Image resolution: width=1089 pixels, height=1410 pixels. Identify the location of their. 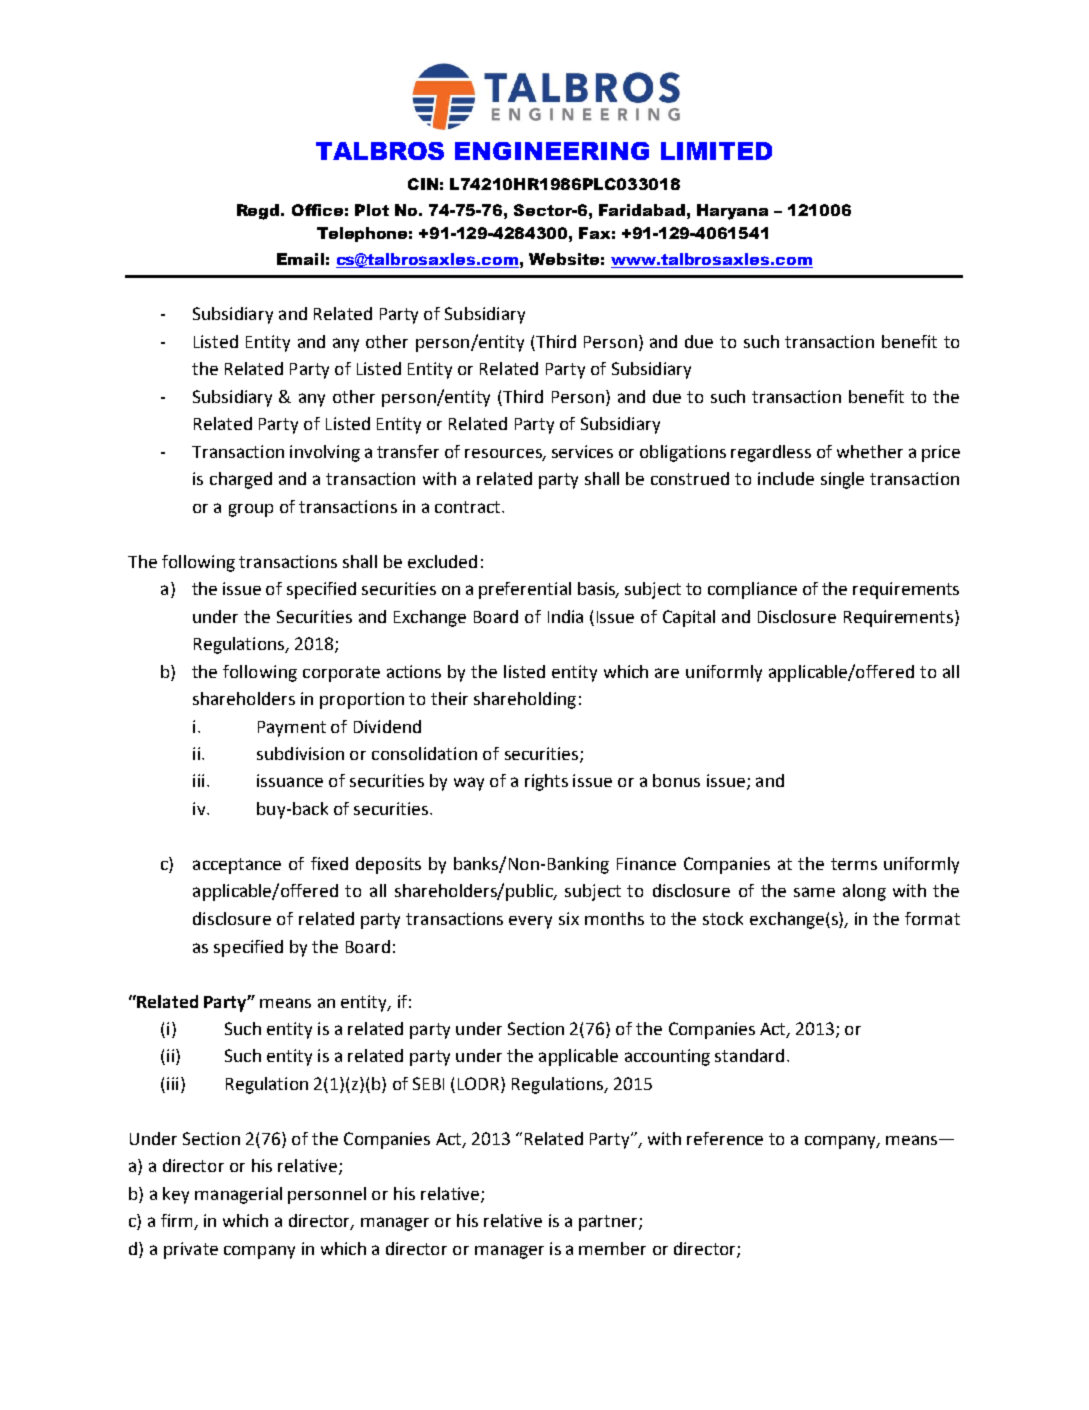
(449, 698).
